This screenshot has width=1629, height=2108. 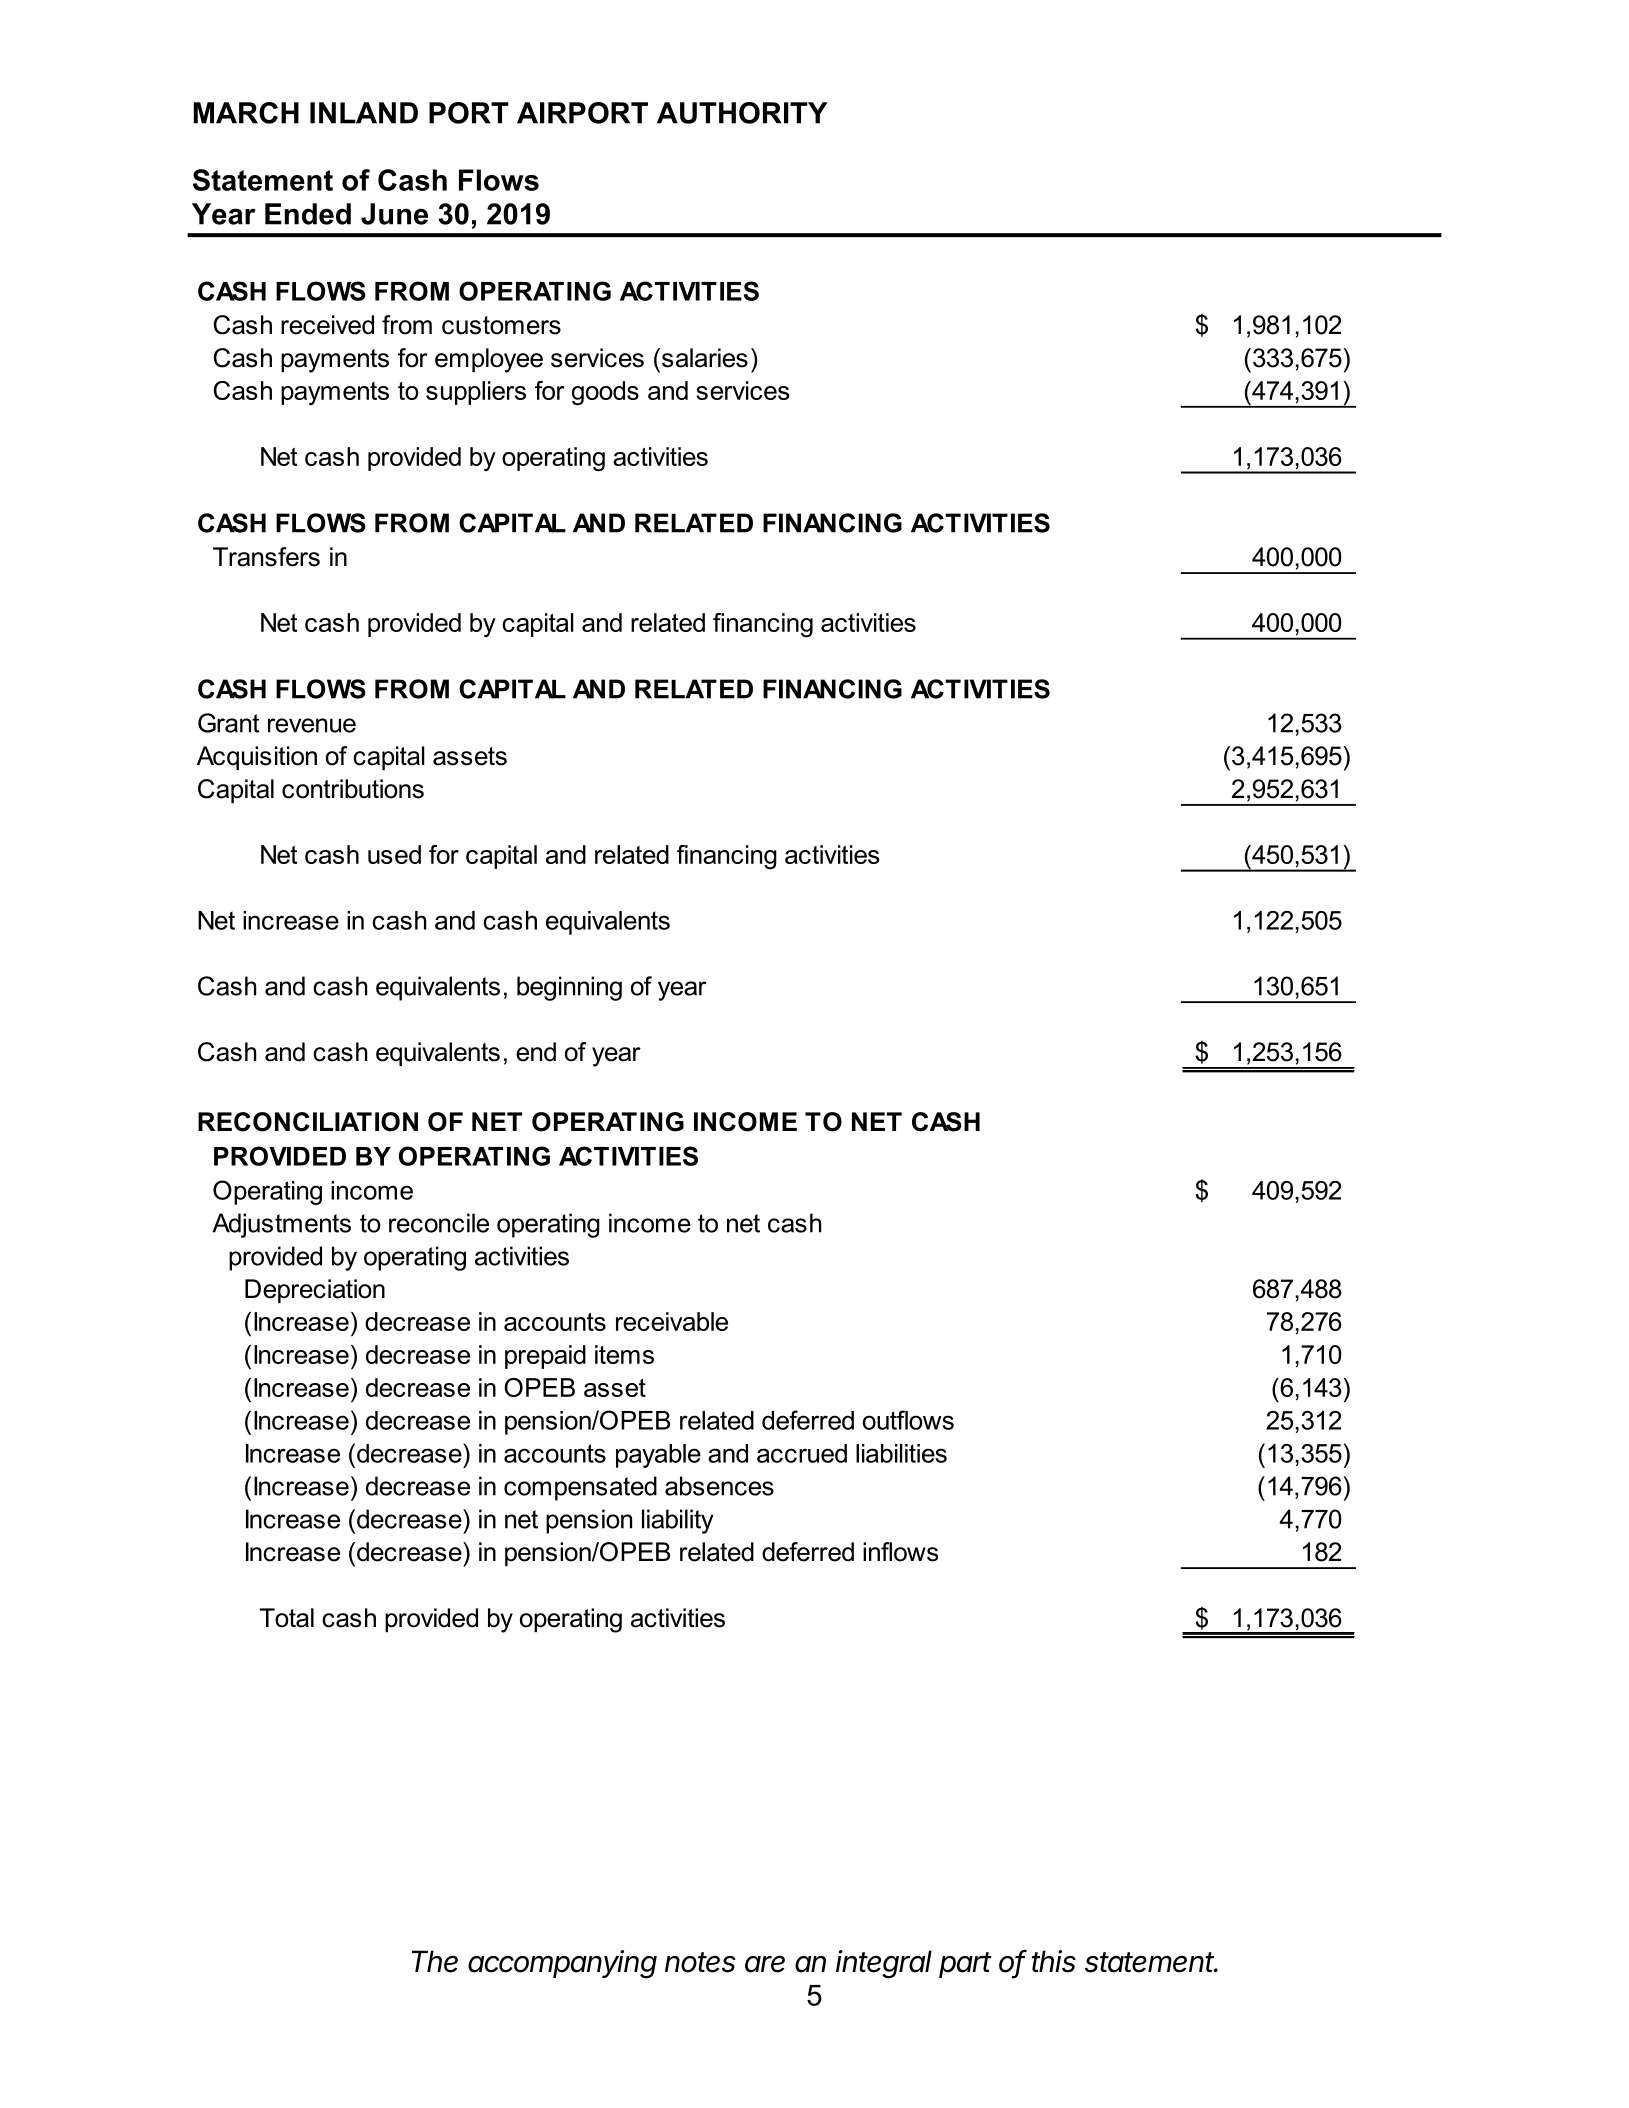 I want to click on salaries, so click(x=705, y=358).
